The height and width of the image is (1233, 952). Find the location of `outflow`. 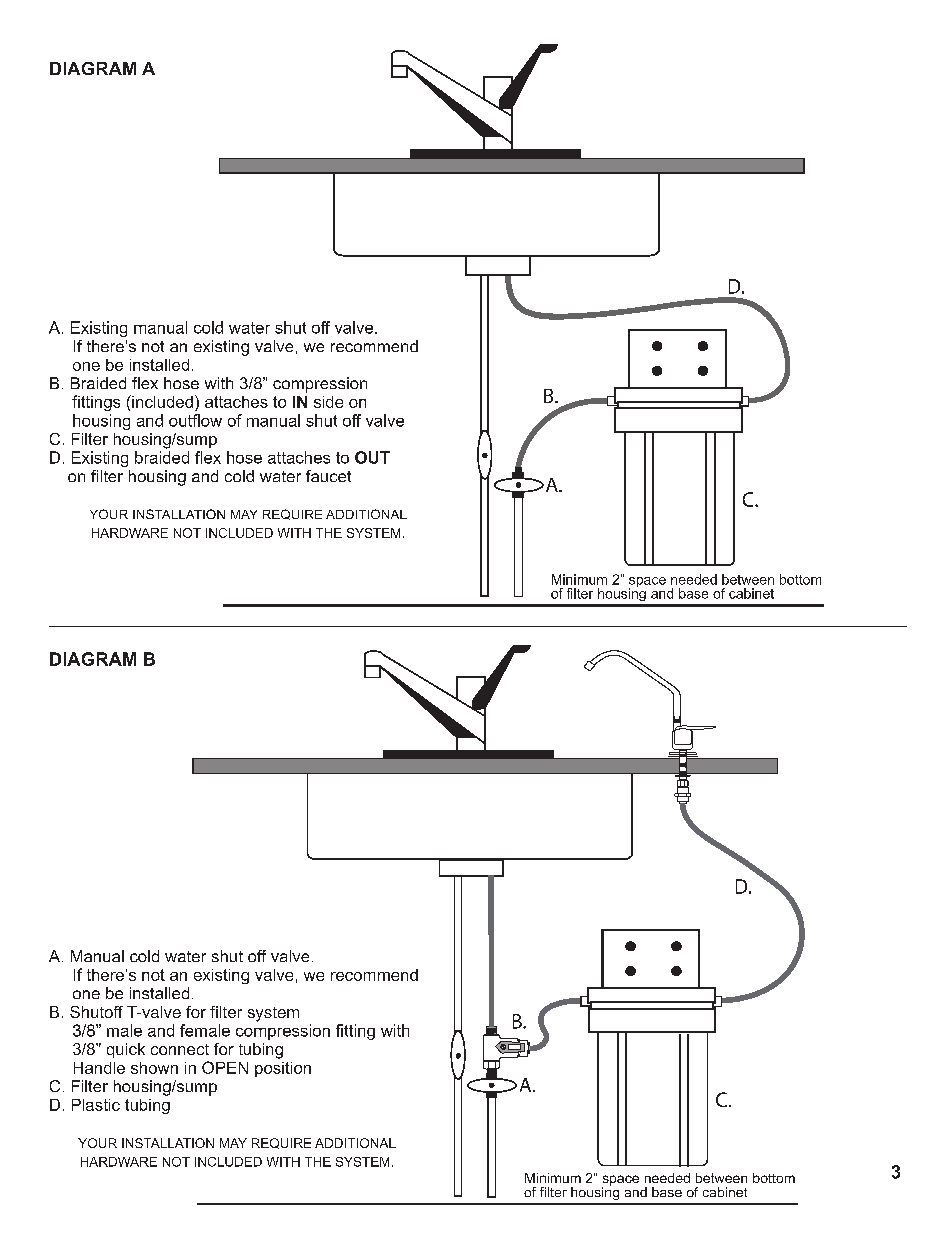

outflow is located at coordinates (195, 420).
